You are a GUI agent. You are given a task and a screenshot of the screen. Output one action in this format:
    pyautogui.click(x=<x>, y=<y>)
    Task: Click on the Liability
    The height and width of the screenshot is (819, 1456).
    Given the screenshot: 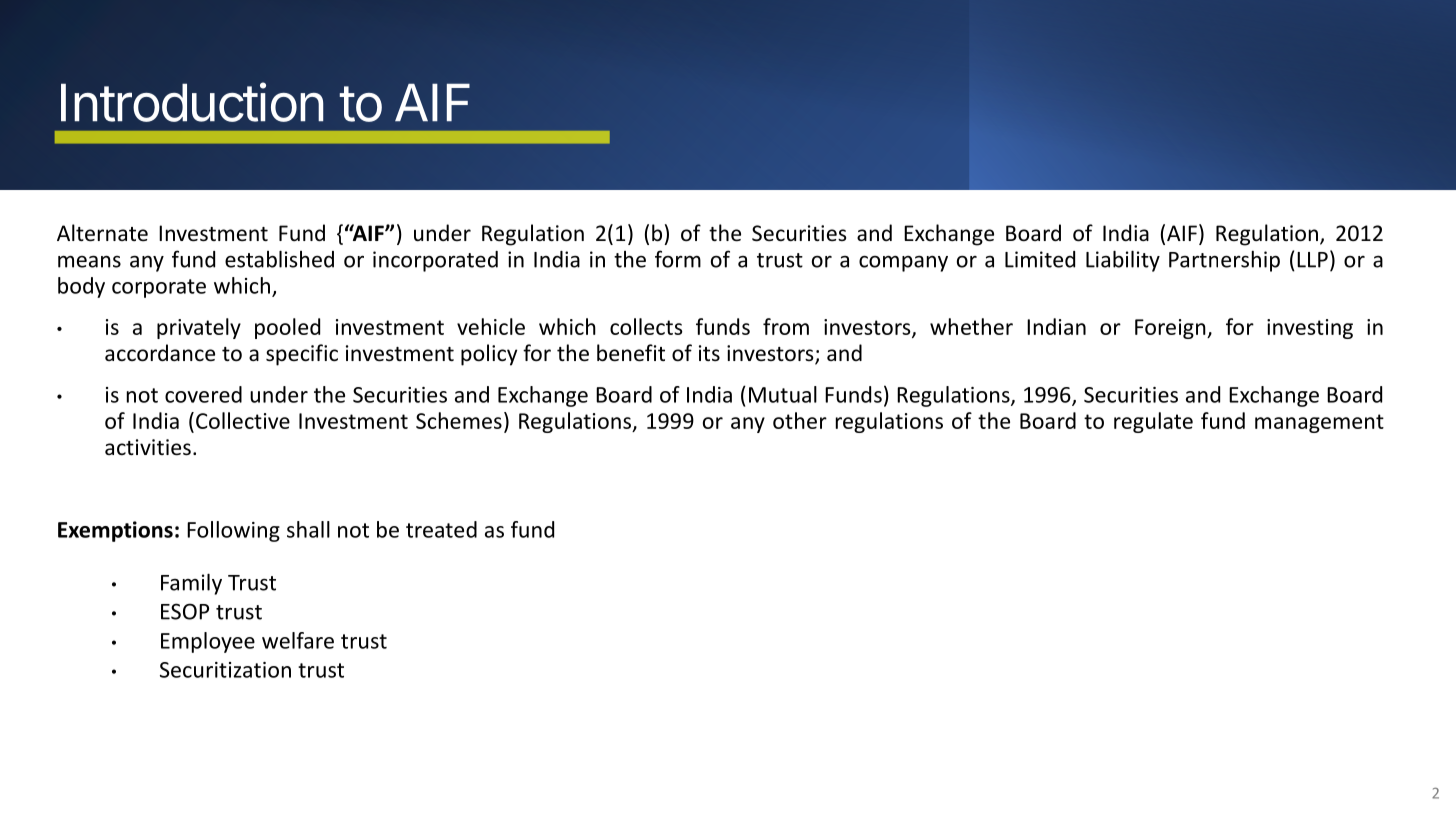 What is the action you would take?
    pyautogui.click(x=1123, y=261)
